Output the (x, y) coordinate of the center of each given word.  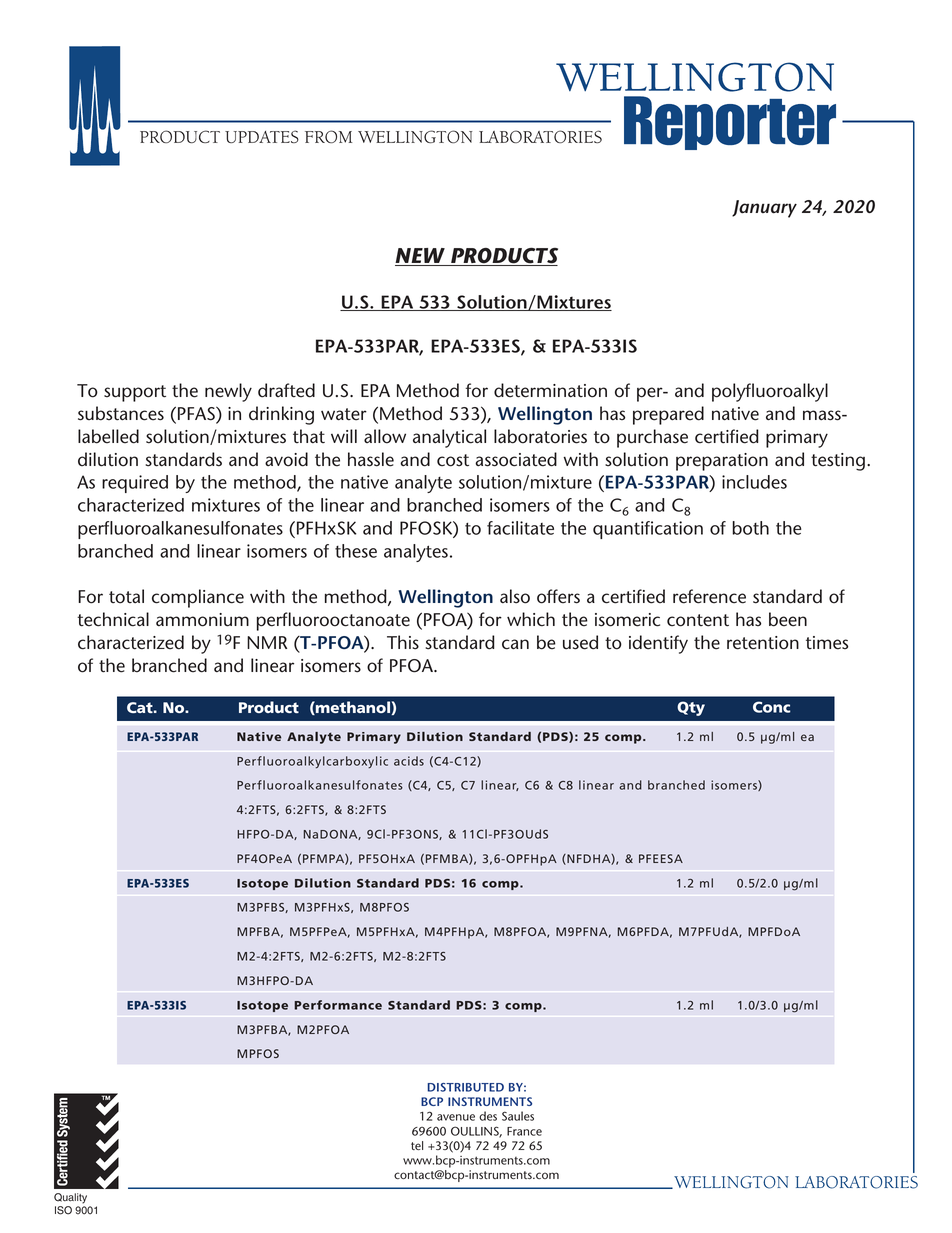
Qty (691, 708)
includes (754, 482)
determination (550, 390)
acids (409, 761)
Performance (338, 1005)
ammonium (202, 620)
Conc (771, 707)
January (764, 209)
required (135, 484)
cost (453, 460)
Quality (70, 1198)
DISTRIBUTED (465, 1087)
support (135, 393)
